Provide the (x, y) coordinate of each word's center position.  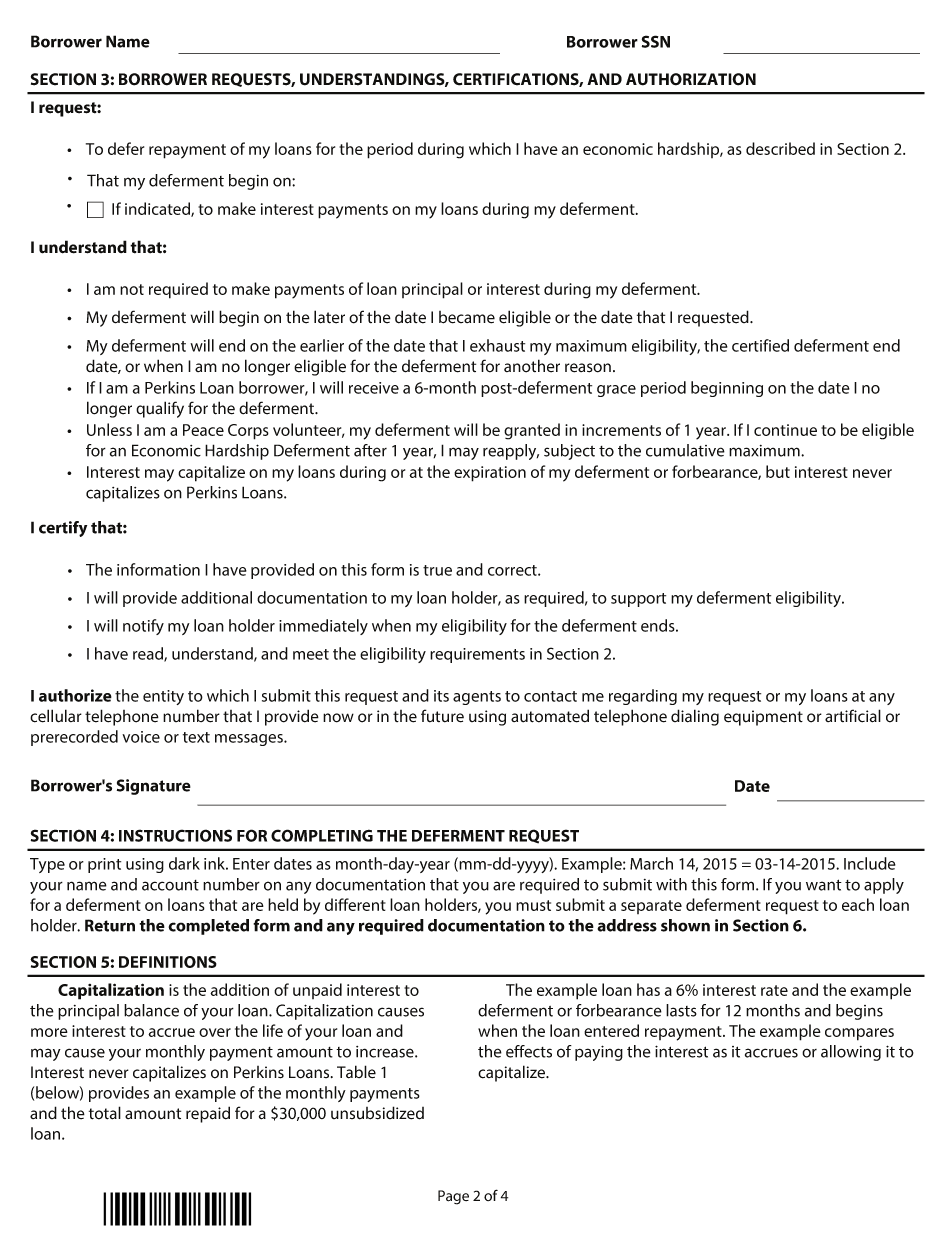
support (638, 600)
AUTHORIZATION (691, 79)
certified (760, 345)
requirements (477, 655)
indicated (158, 209)
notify (143, 627)
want (824, 885)
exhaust (497, 345)
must (533, 905)
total (105, 1113)
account (170, 885)
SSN (656, 41)
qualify (160, 409)
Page (453, 1197)
